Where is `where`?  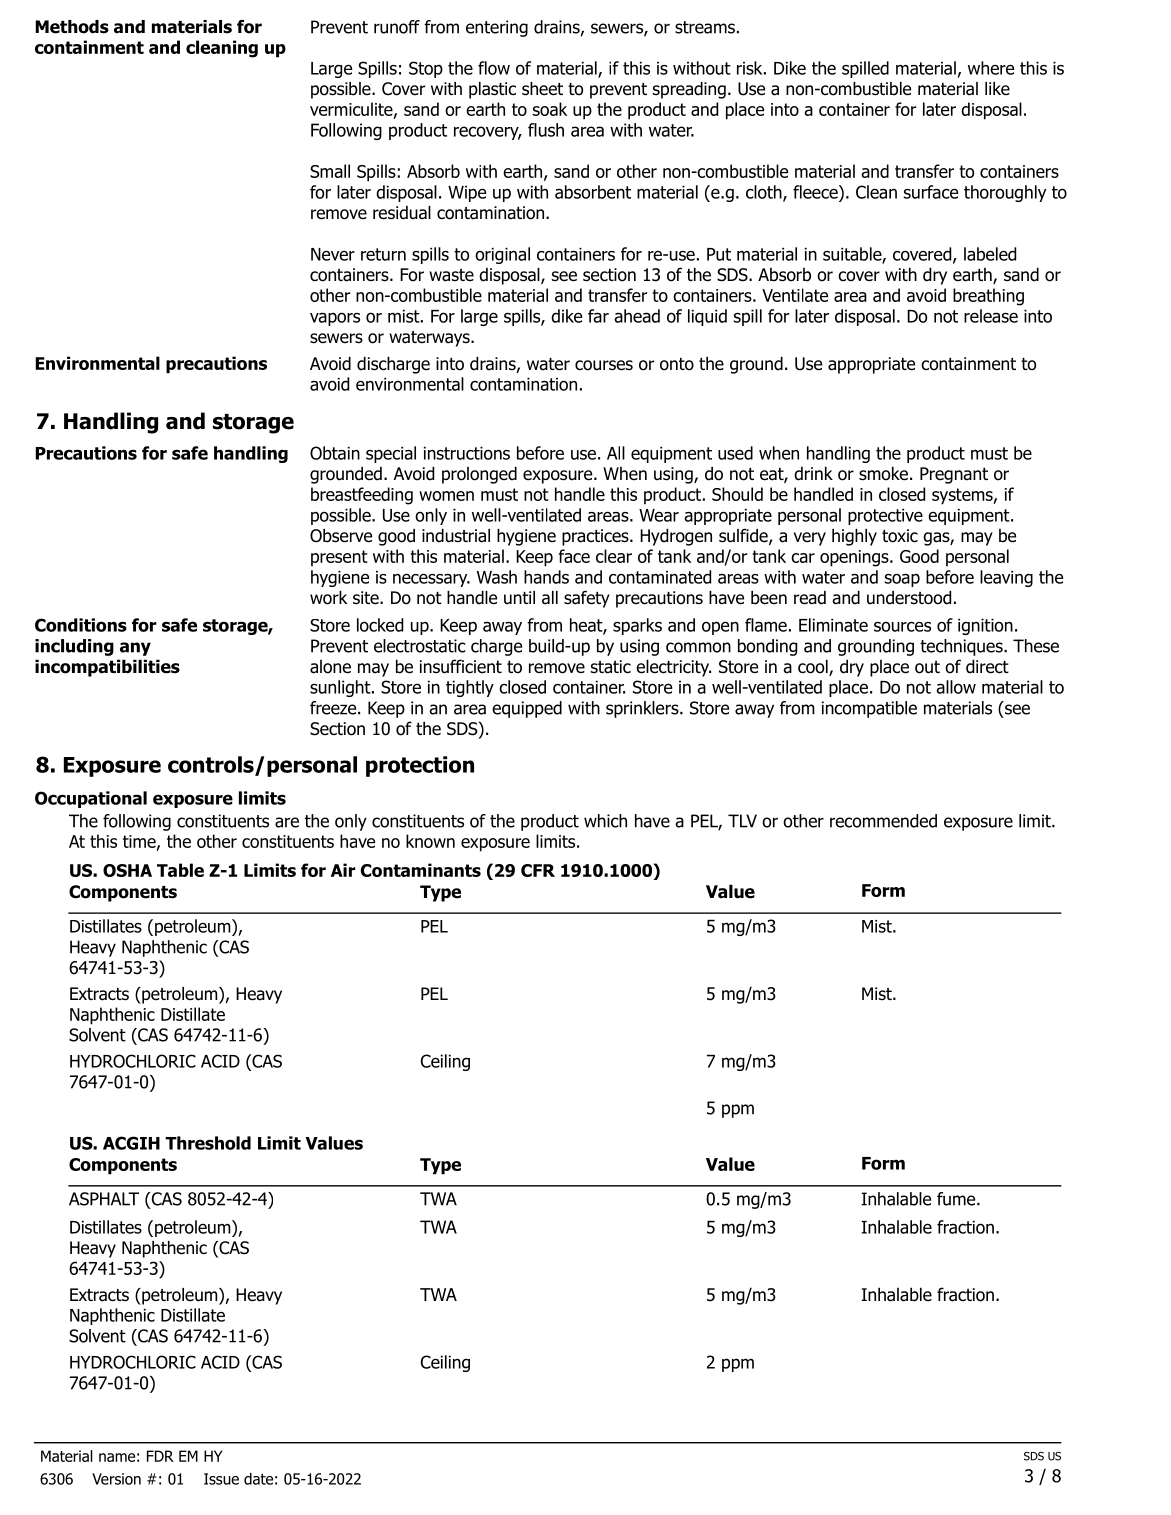
where is located at coordinates (991, 68).
